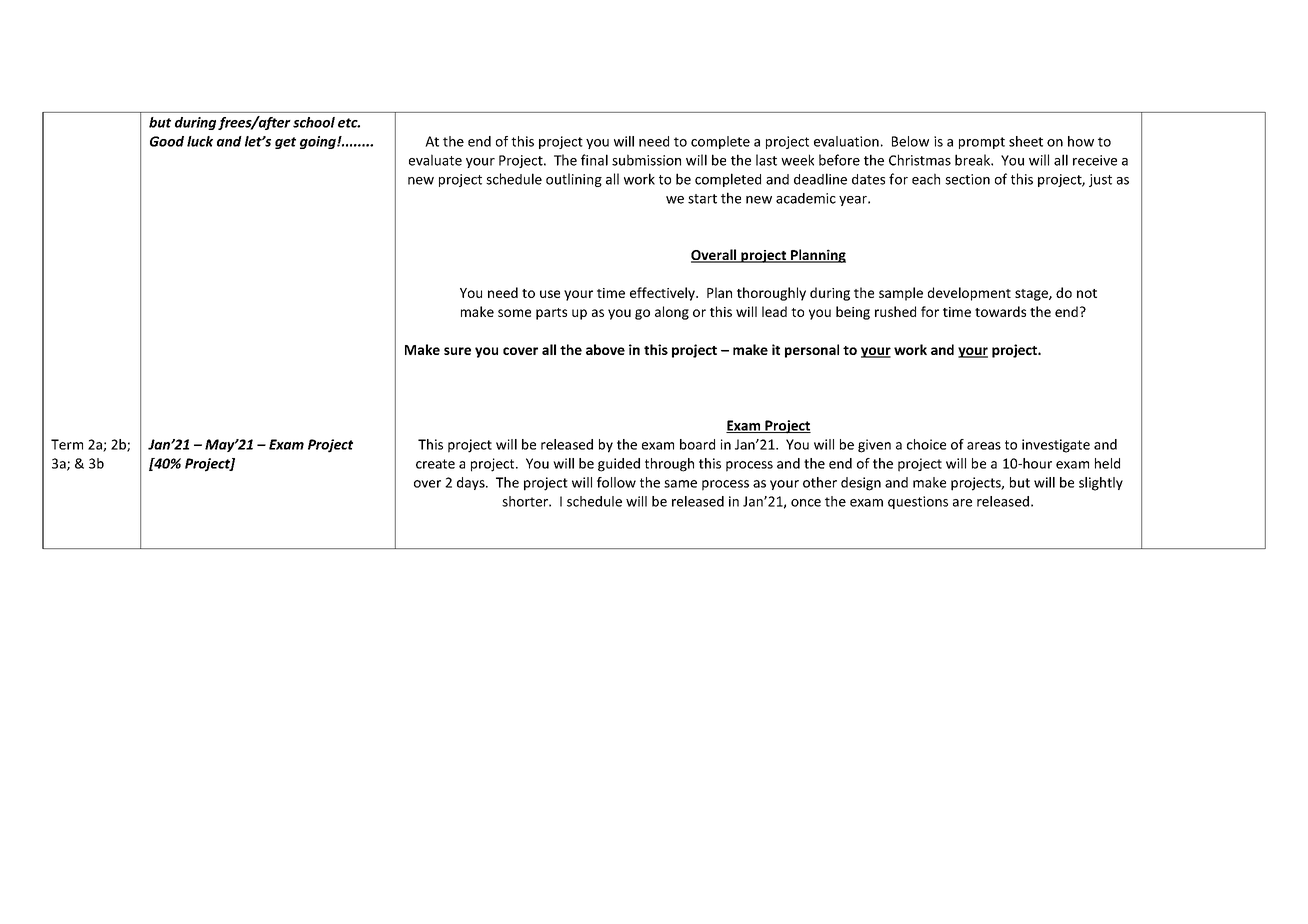 The width and height of the screenshot is (1308, 924). What do you see at coordinates (982, 143) in the screenshot?
I see `prompt` at bounding box center [982, 143].
